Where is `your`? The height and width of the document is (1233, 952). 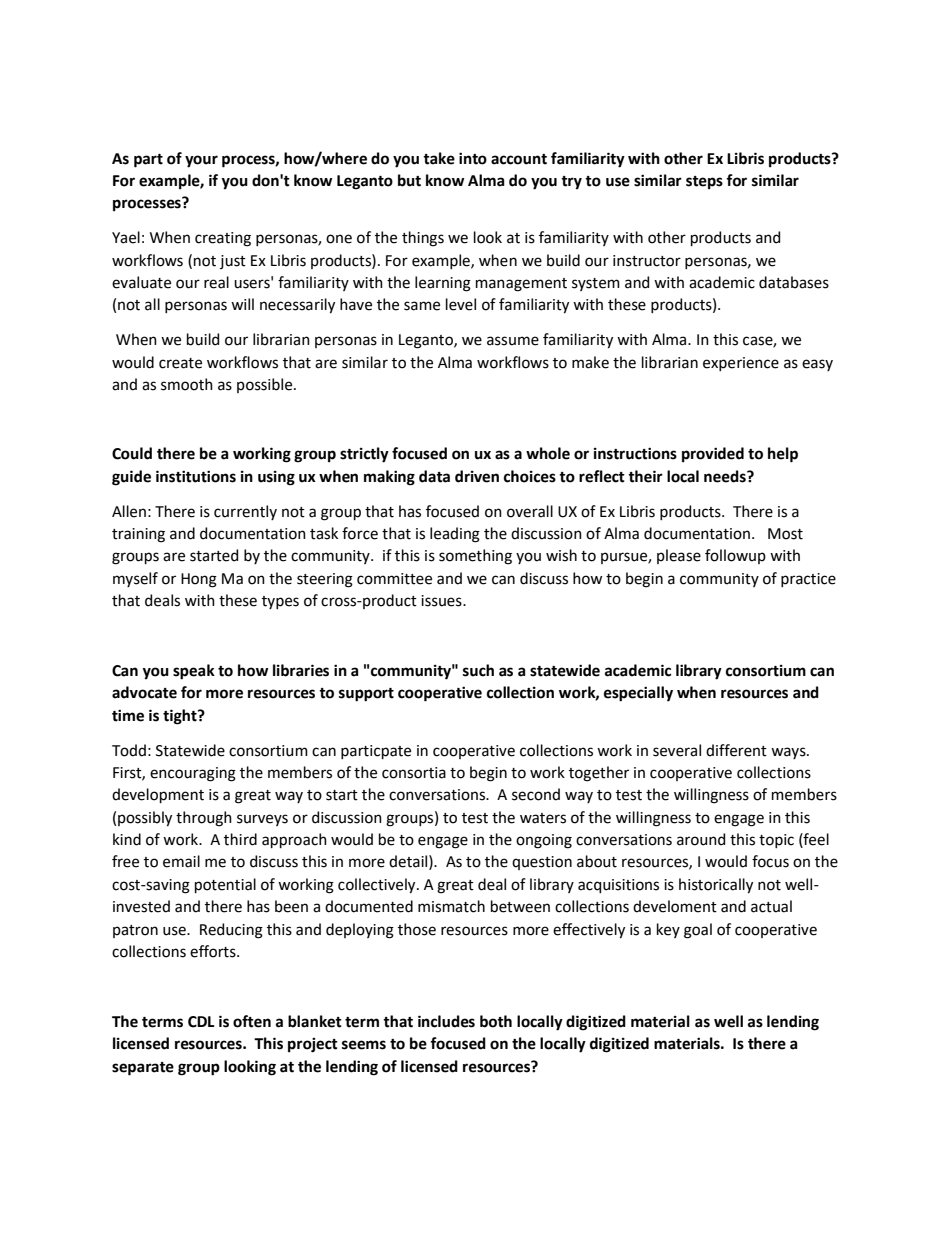
your is located at coordinates (201, 161).
